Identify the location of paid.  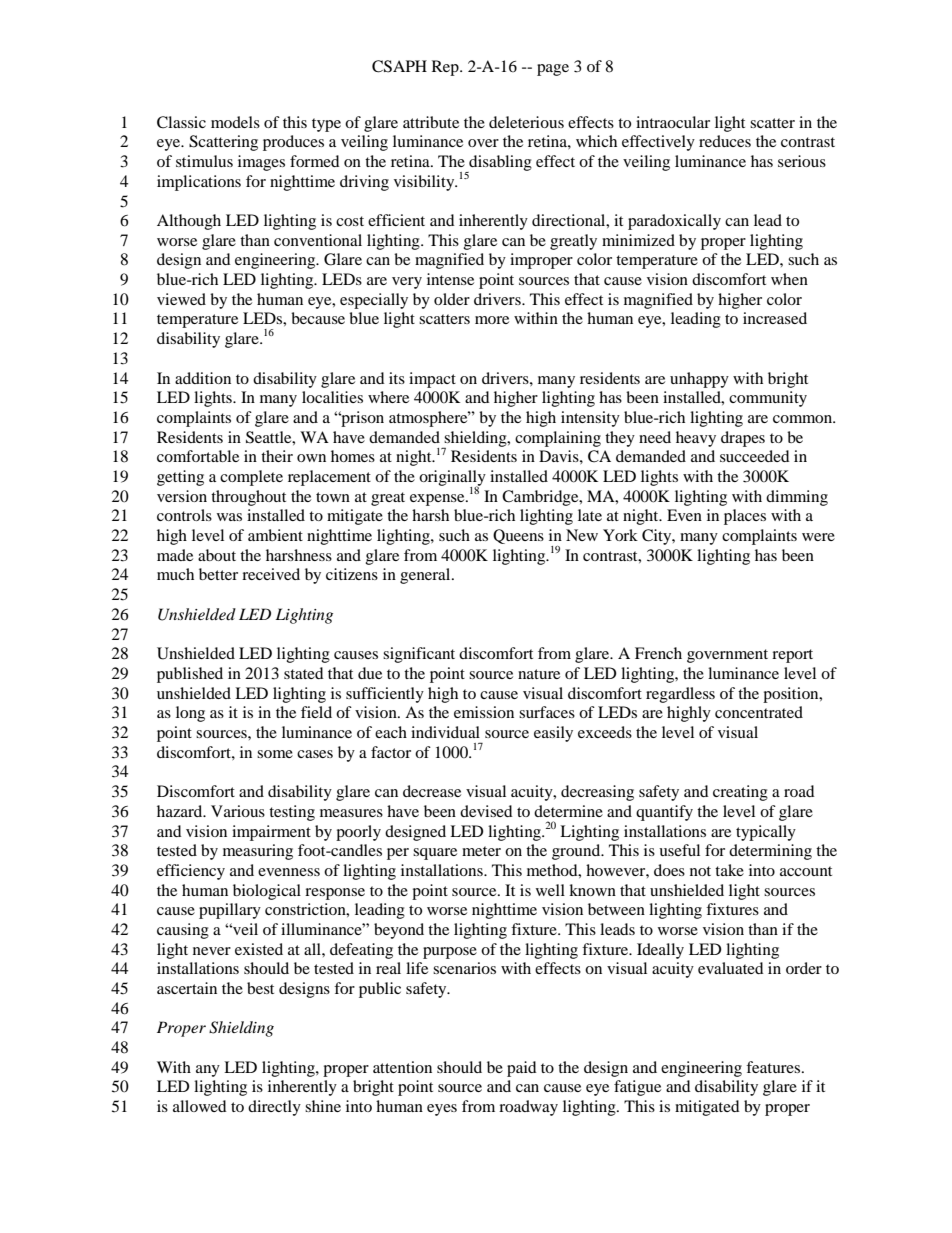
(522, 1069).
